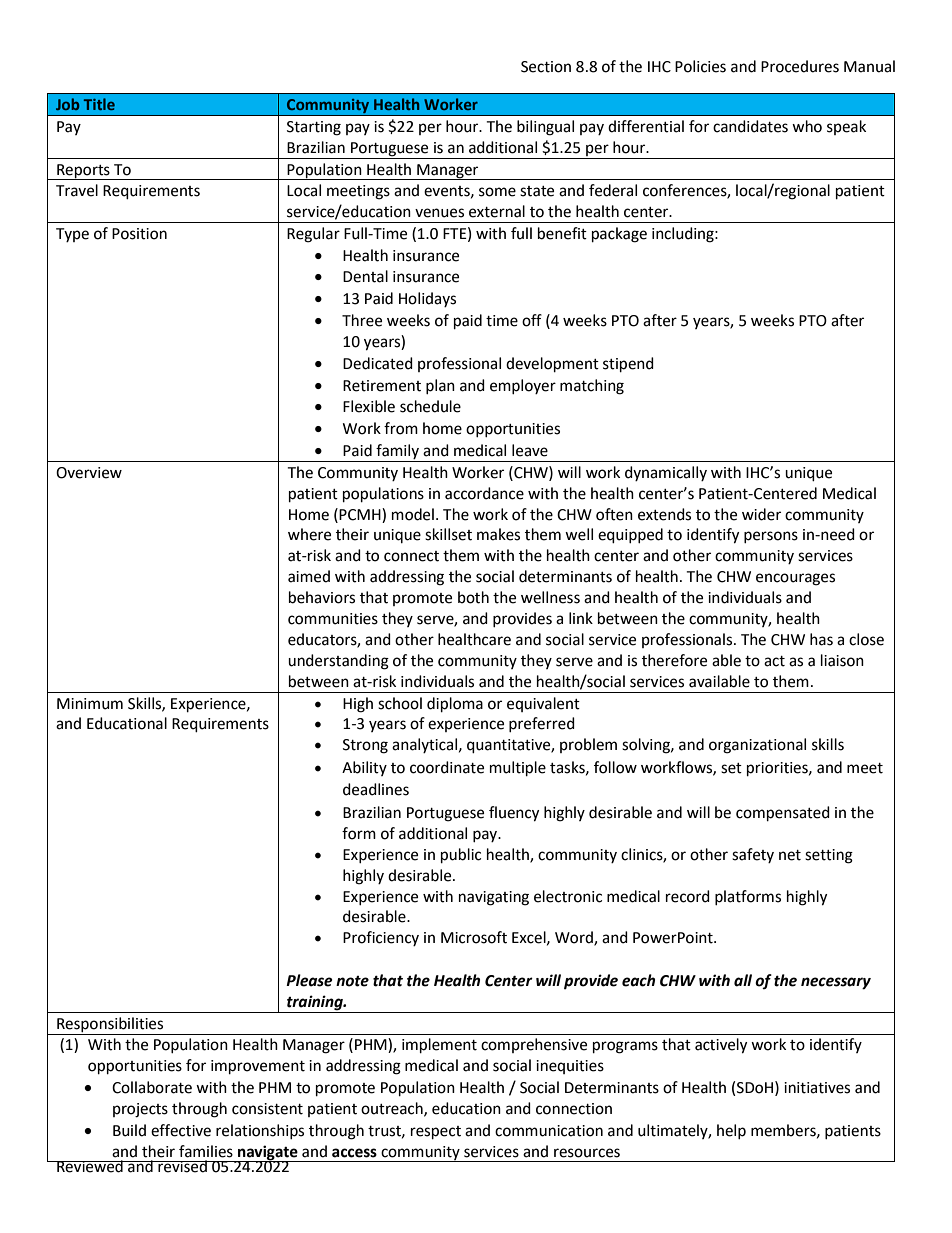 The width and height of the image is (952, 1233). What do you see at coordinates (545, 128) in the image?
I see `bilingual` at bounding box center [545, 128].
